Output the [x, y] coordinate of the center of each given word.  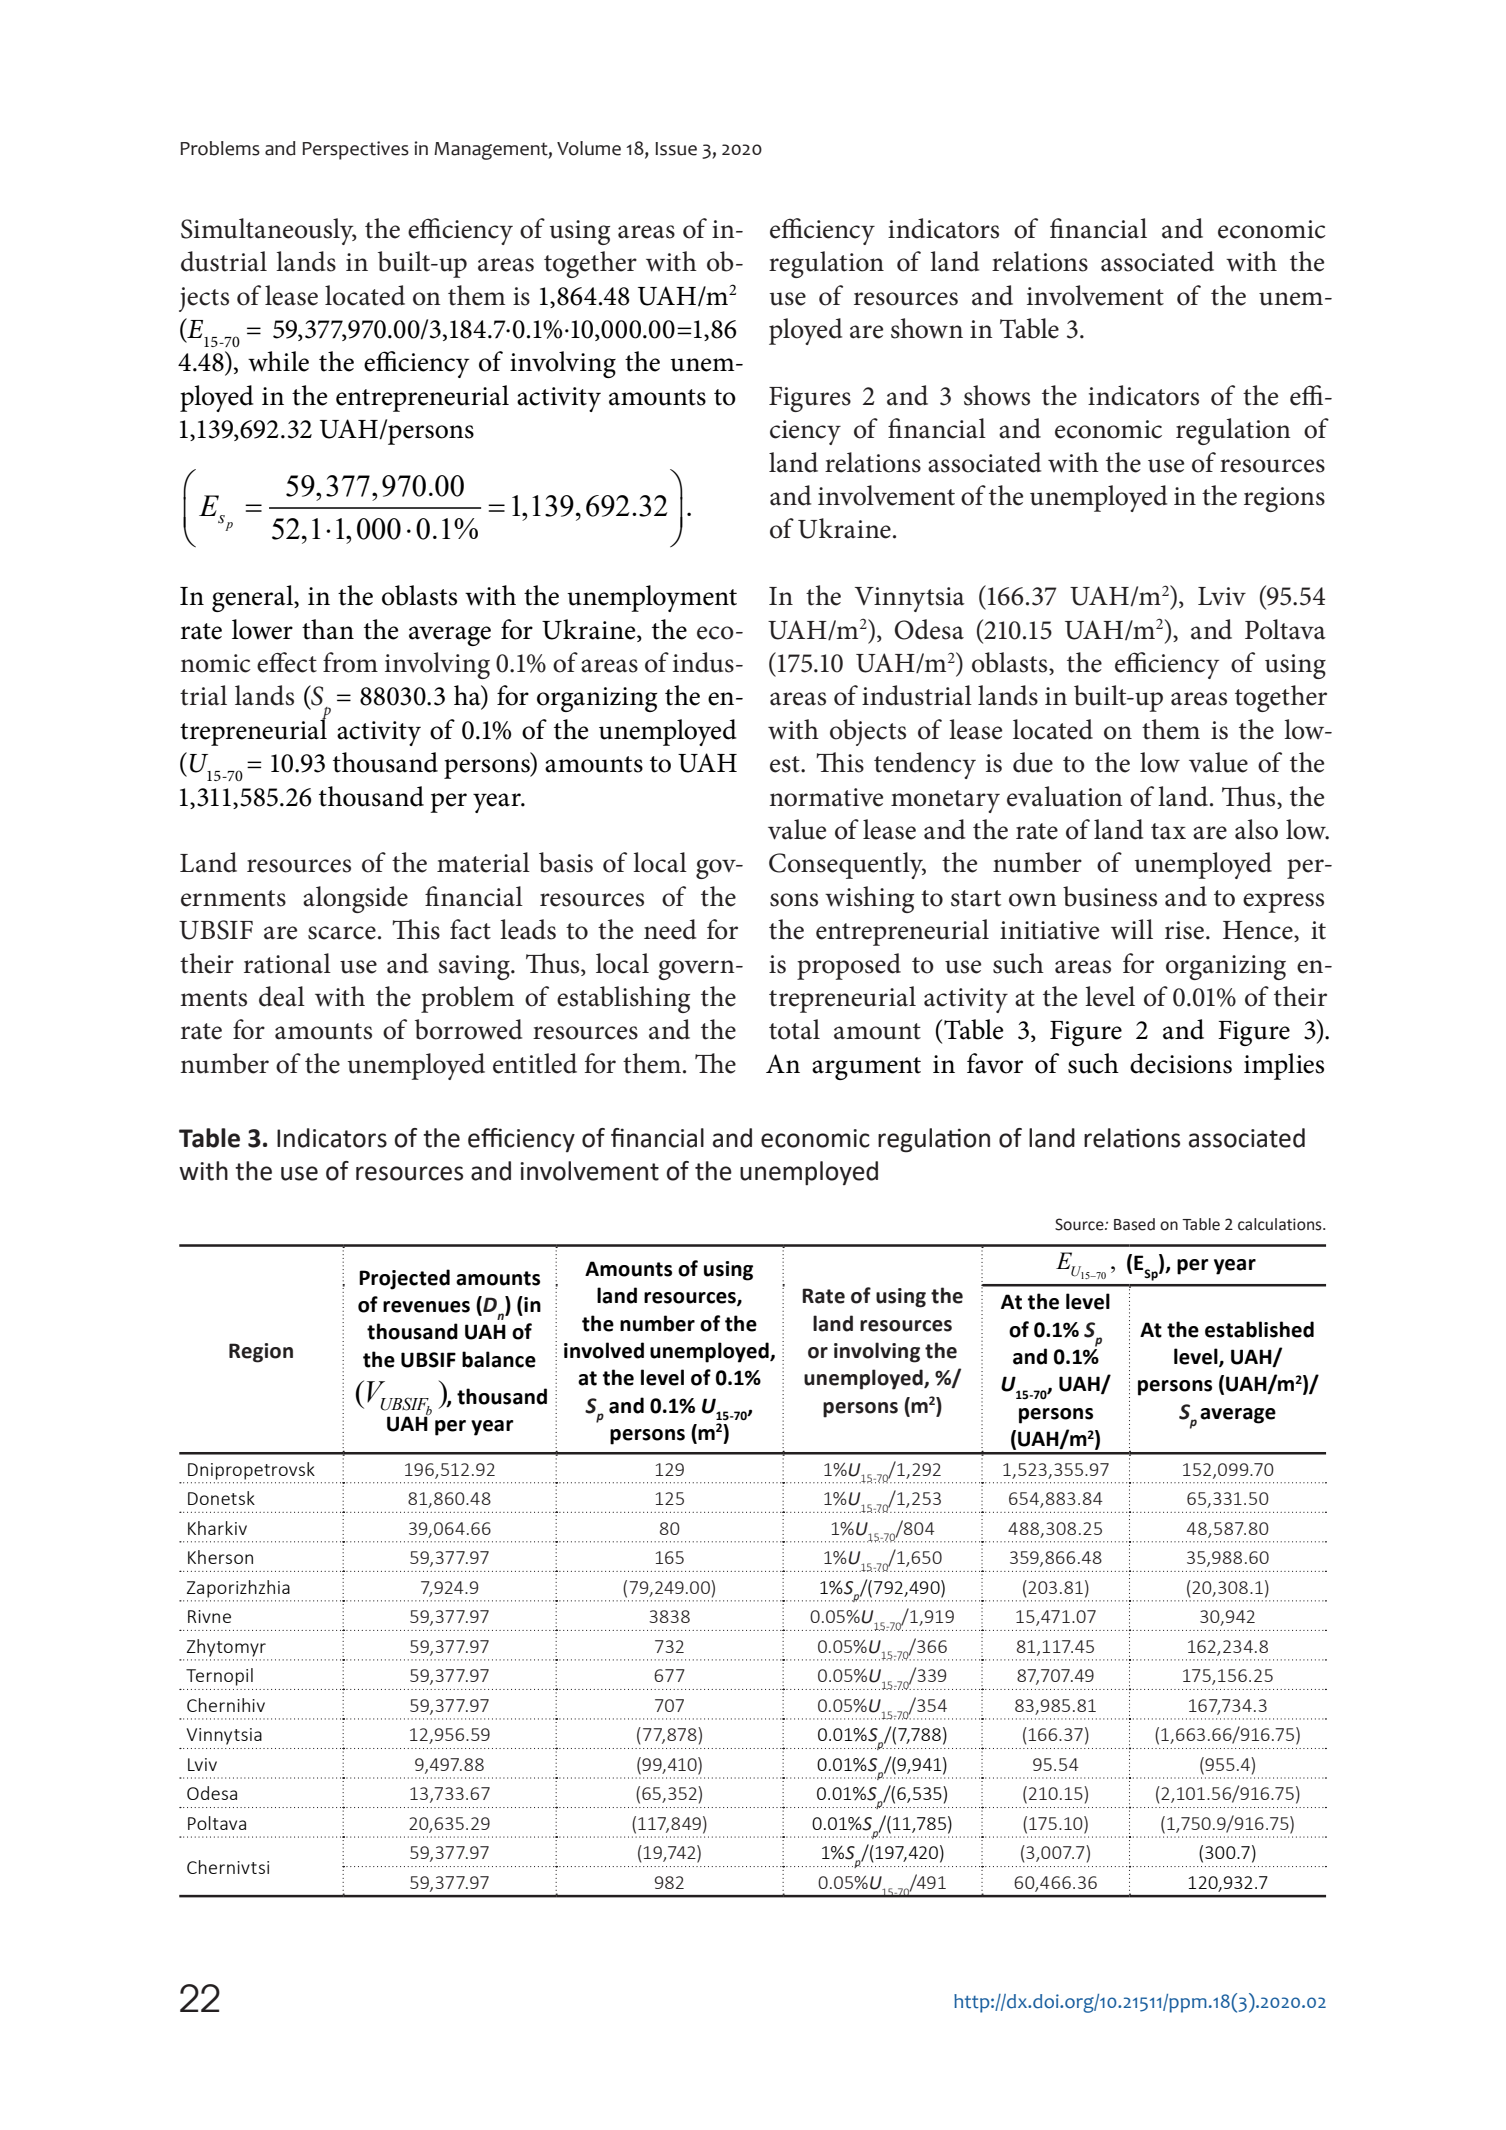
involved [604, 1350]
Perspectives [355, 150]
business [1110, 896]
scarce [342, 933]
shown [927, 328]
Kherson [220, 1557]
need [670, 929]
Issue [676, 149]
